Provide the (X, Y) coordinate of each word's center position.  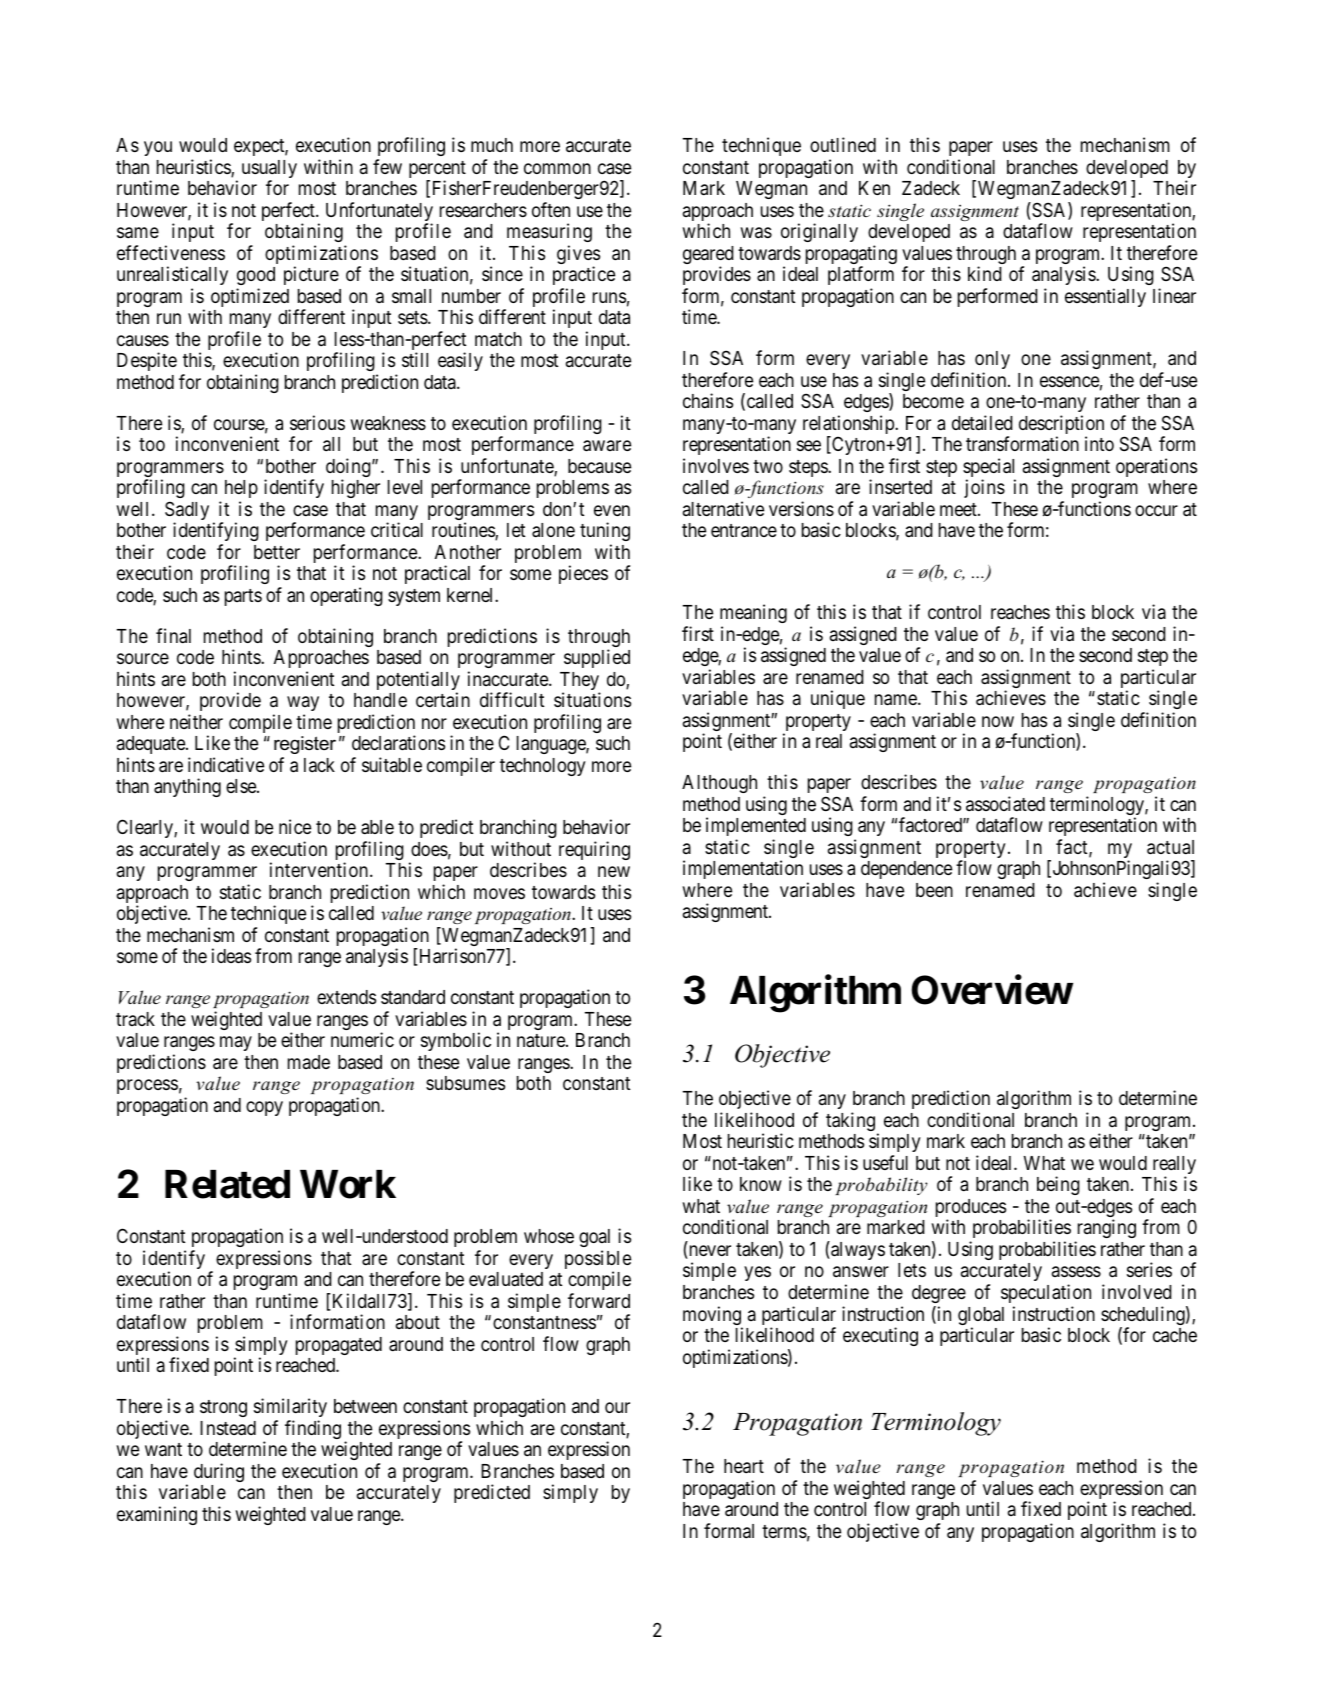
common (557, 168)
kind (985, 273)
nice (295, 826)
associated (1005, 803)
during (219, 1472)
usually (269, 170)
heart (744, 1466)
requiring (594, 850)
